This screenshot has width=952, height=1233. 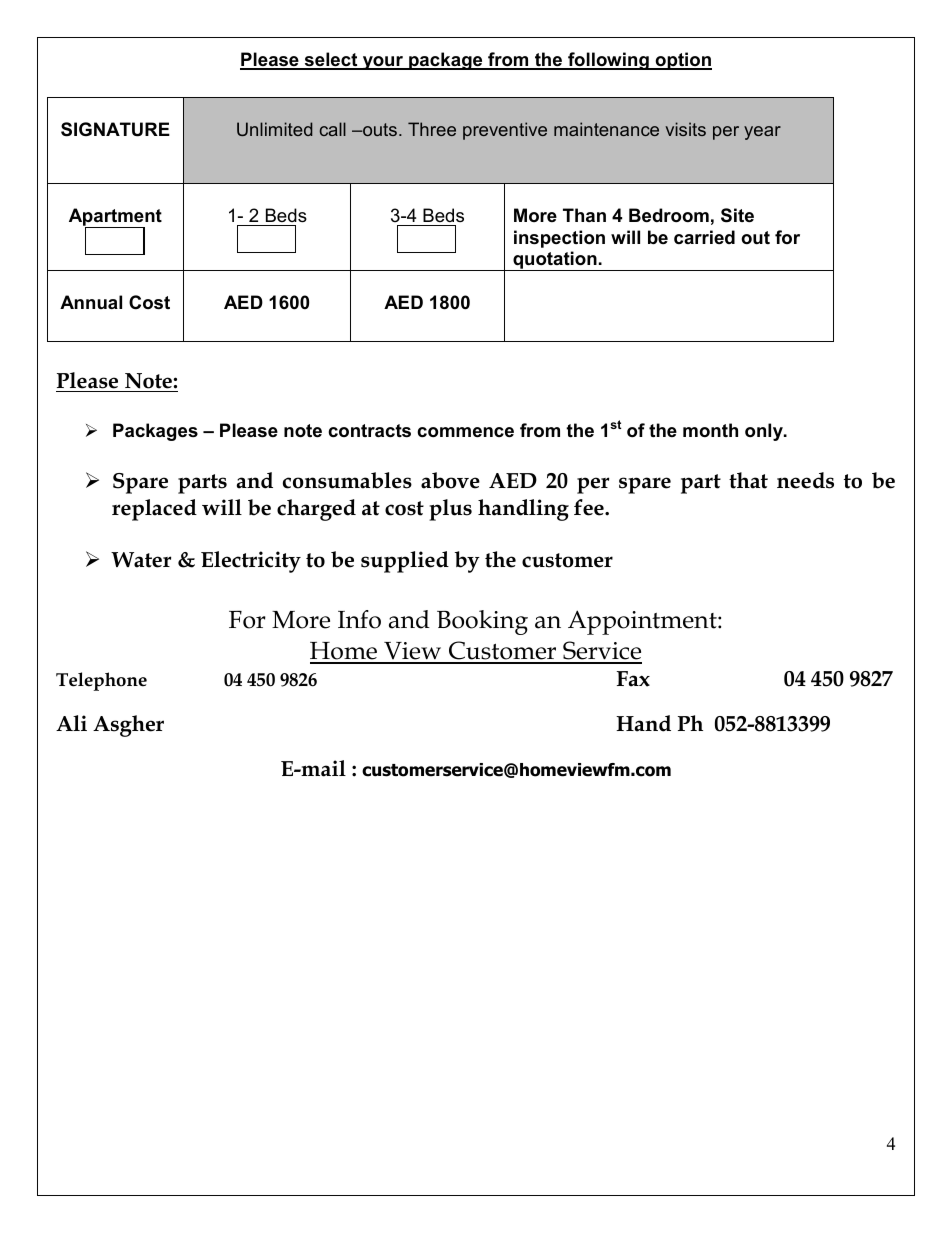 I want to click on replaced, so click(x=154, y=510).
